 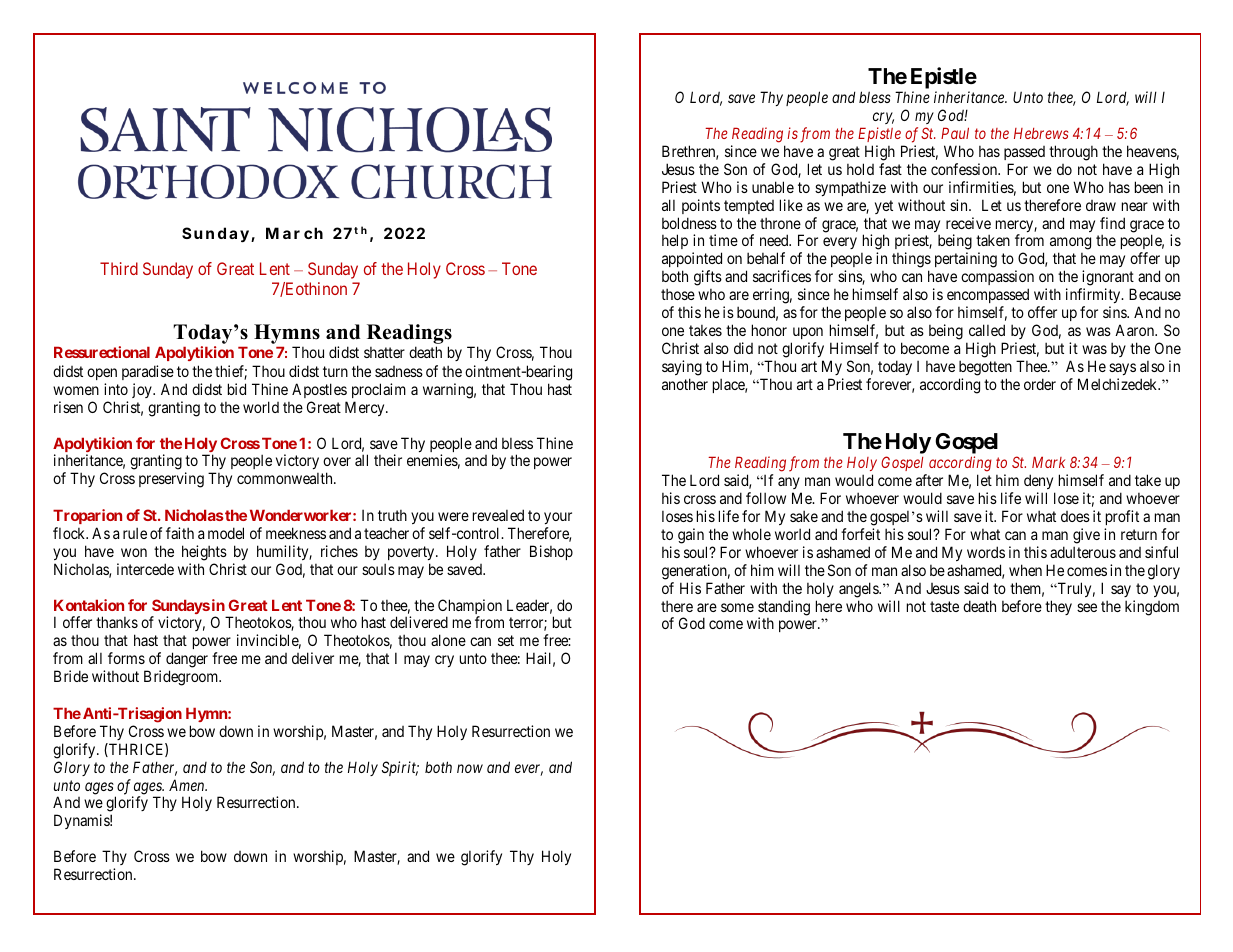 I want to click on unable, so click(x=773, y=187).
